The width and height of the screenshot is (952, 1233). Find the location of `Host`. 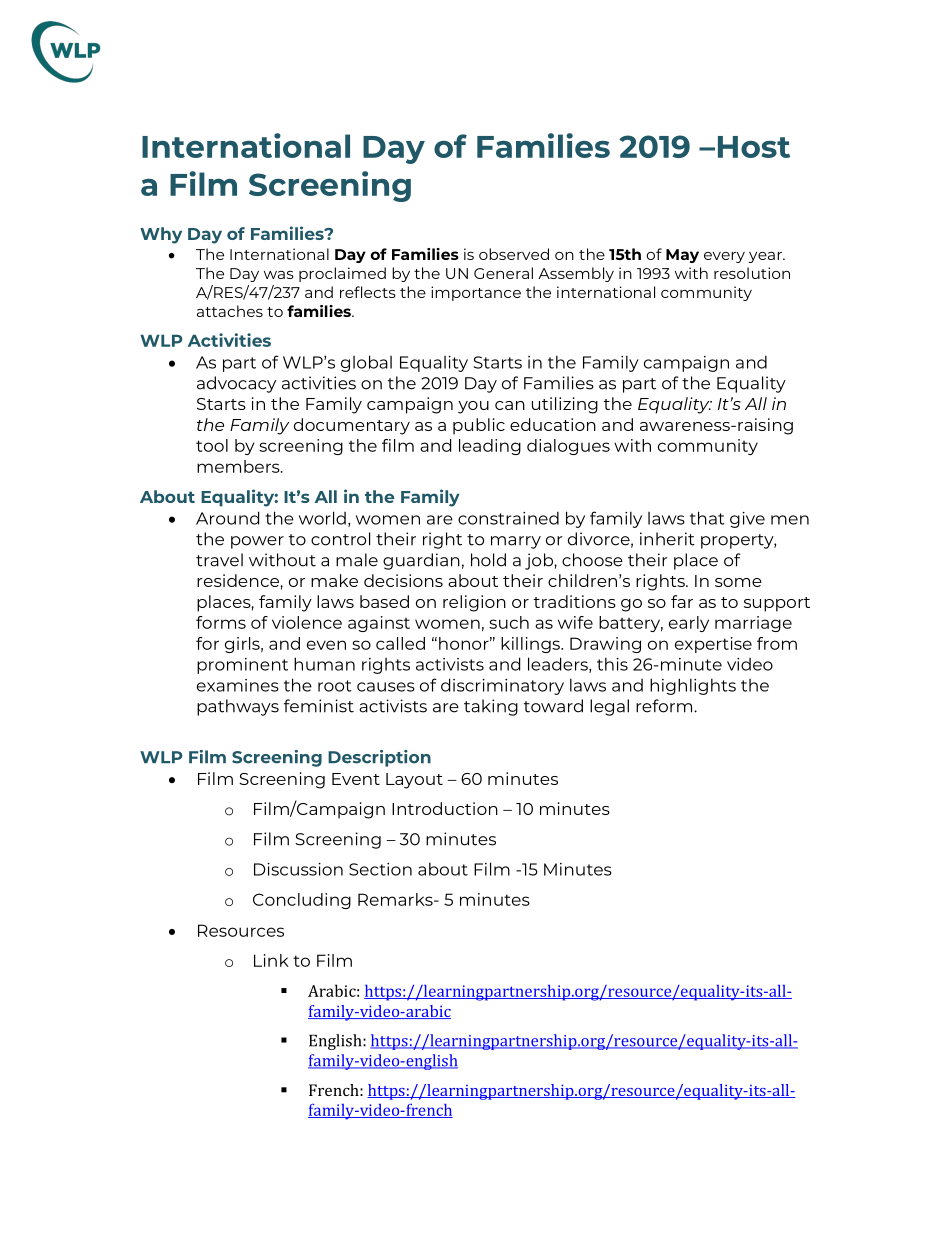

Host is located at coordinates (754, 147).
